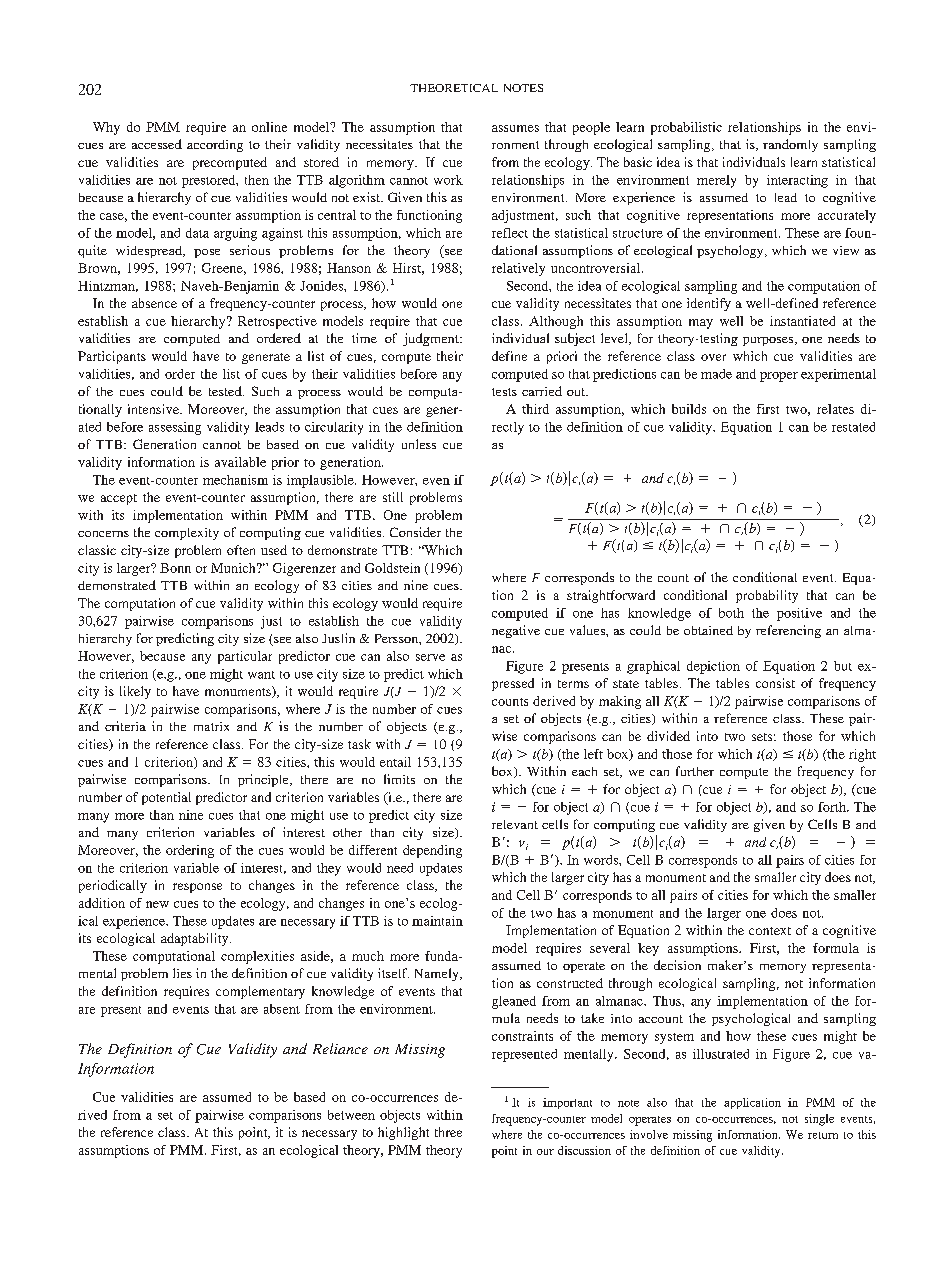 This document has height=1270, width=952. I want to click on randomly, so click(790, 145).
